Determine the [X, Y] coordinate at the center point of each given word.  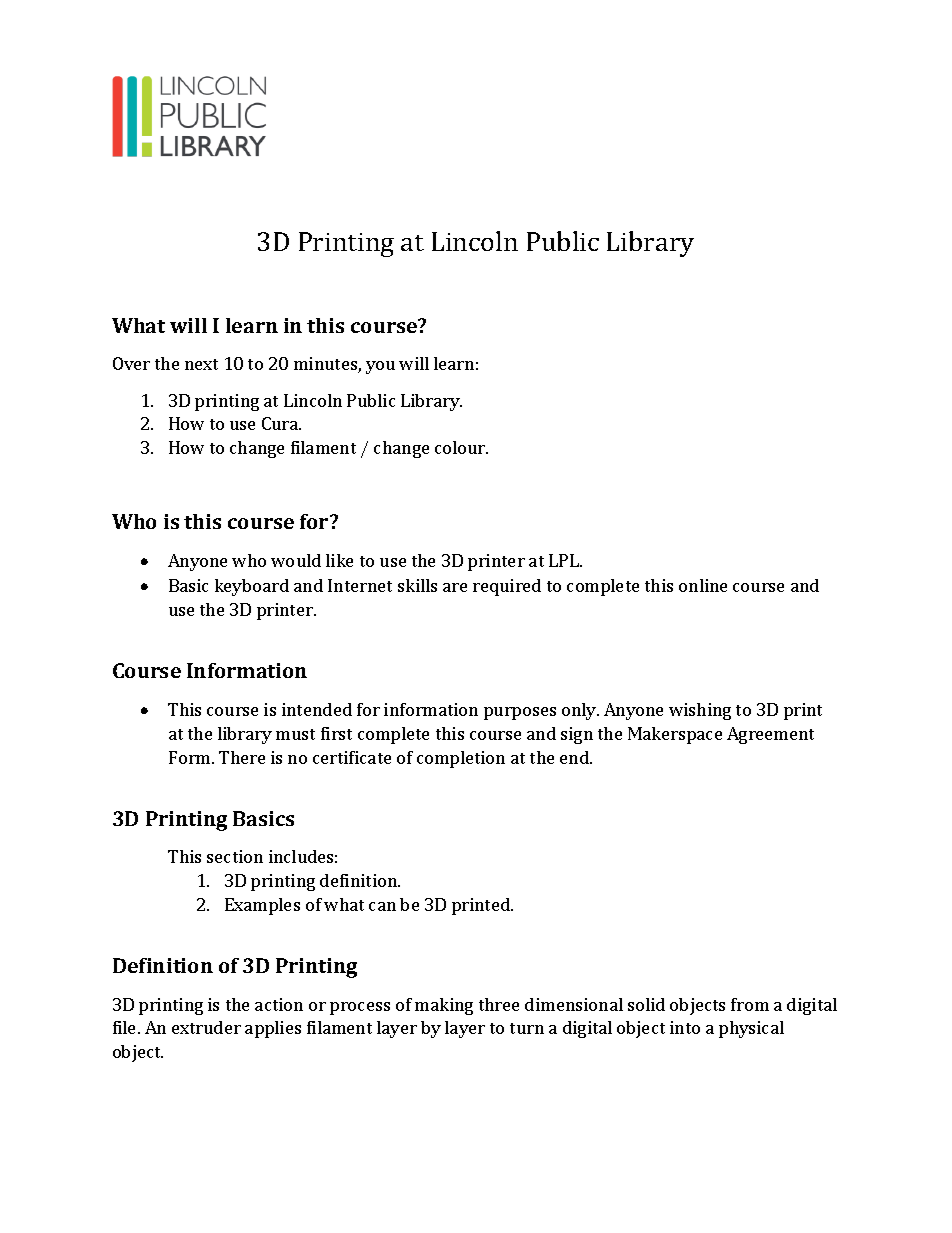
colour [461, 447]
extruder [206, 1027]
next [201, 364]
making [444, 1006]
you [380, 367]
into [685, 1027]
